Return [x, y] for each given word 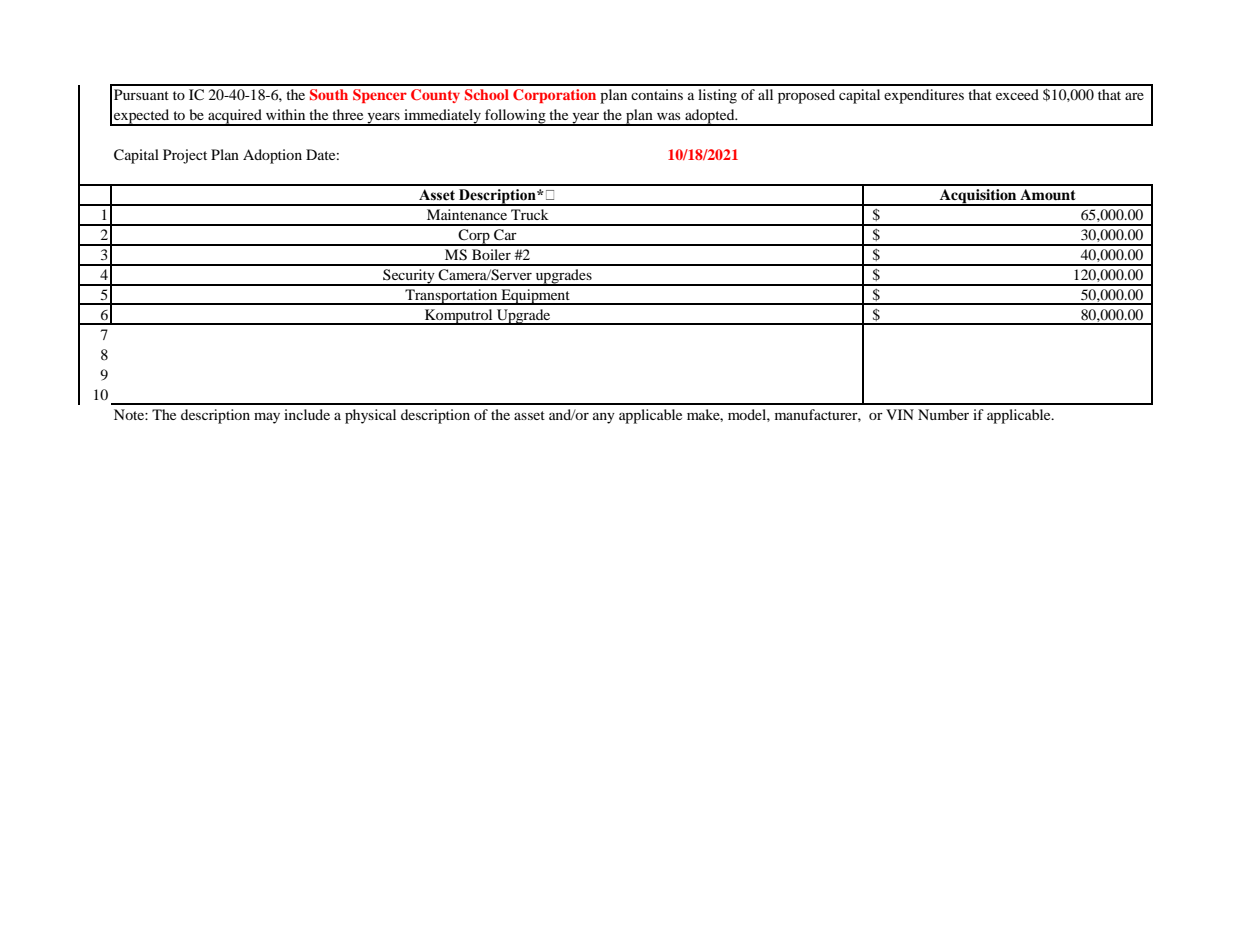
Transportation [451, 297]
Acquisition [978, 197]
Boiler [491, 254]
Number [943, 414]
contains [657, 94]
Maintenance [467, 214]
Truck [530, 214]
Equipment [535, 297]
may [267, 418]
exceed [1017, 94]
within [285, 114]
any [604, 418]
